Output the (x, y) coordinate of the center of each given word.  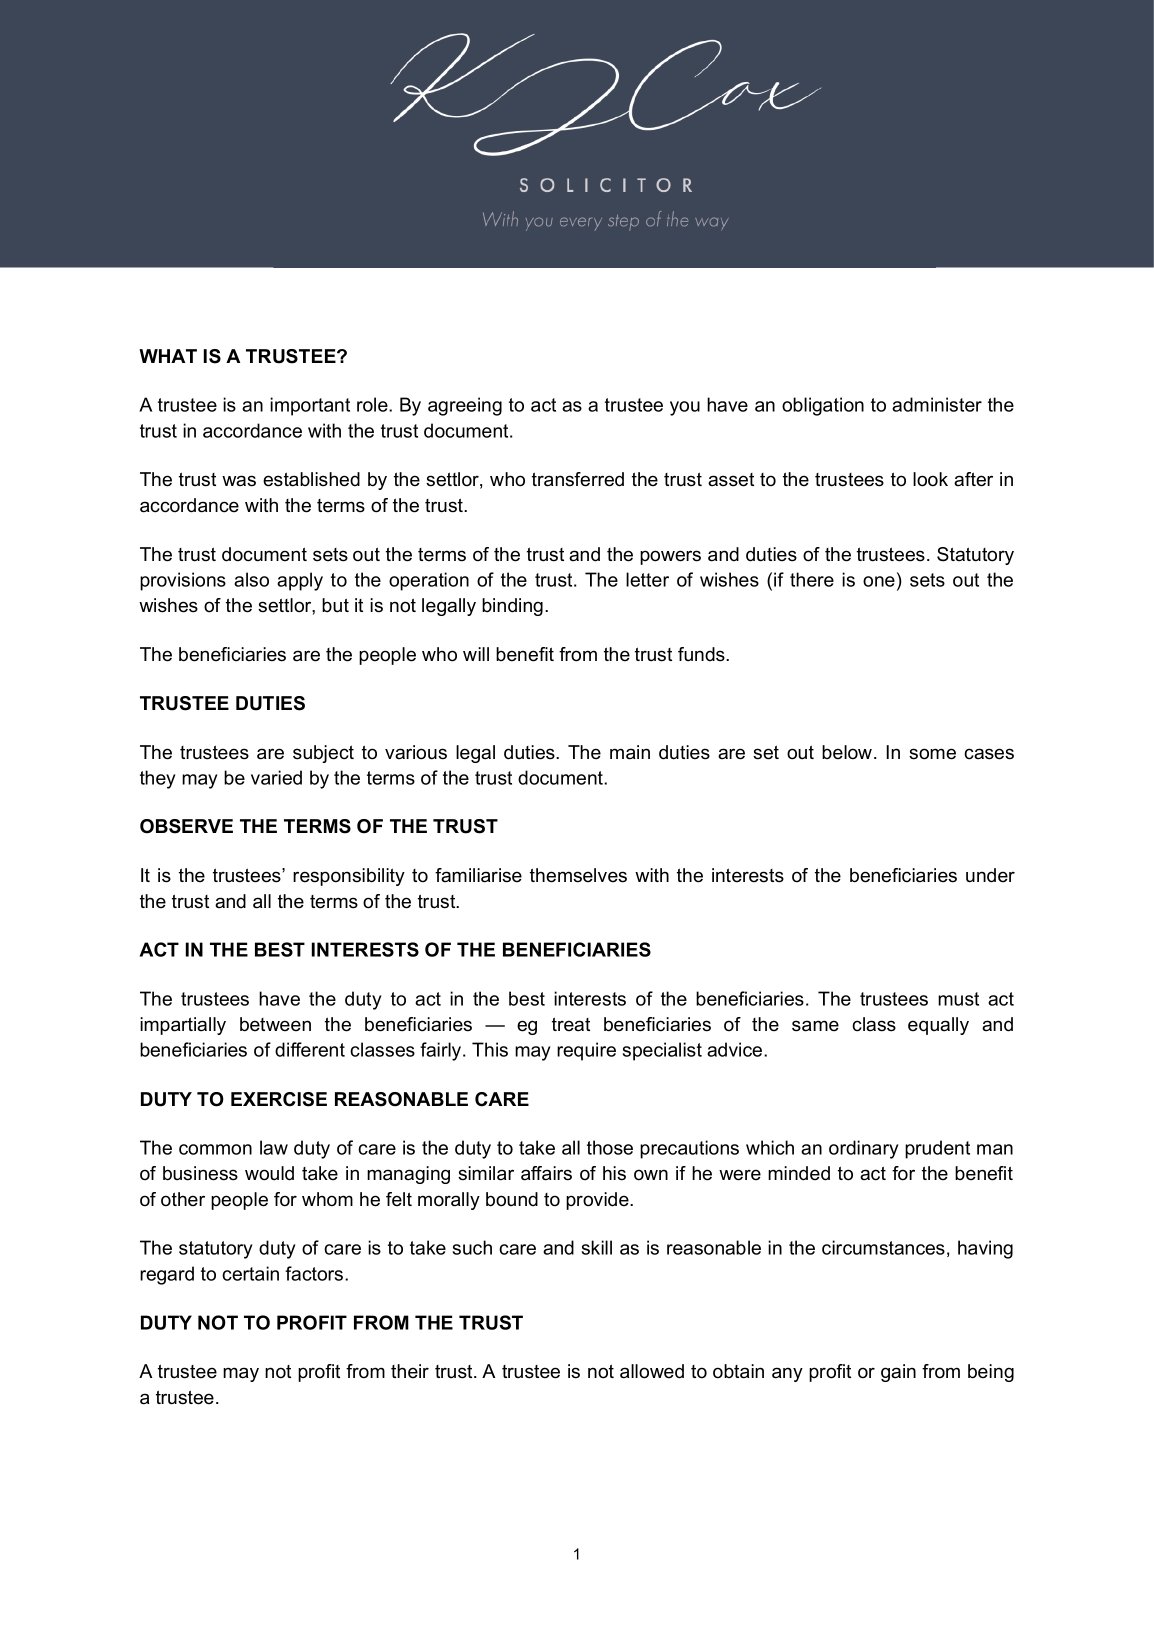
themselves (578, 875)
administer (937, 404)
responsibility (349, 877)
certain (250, 1273)
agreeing (465, 406)
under (990, 875)
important (310, 406)
